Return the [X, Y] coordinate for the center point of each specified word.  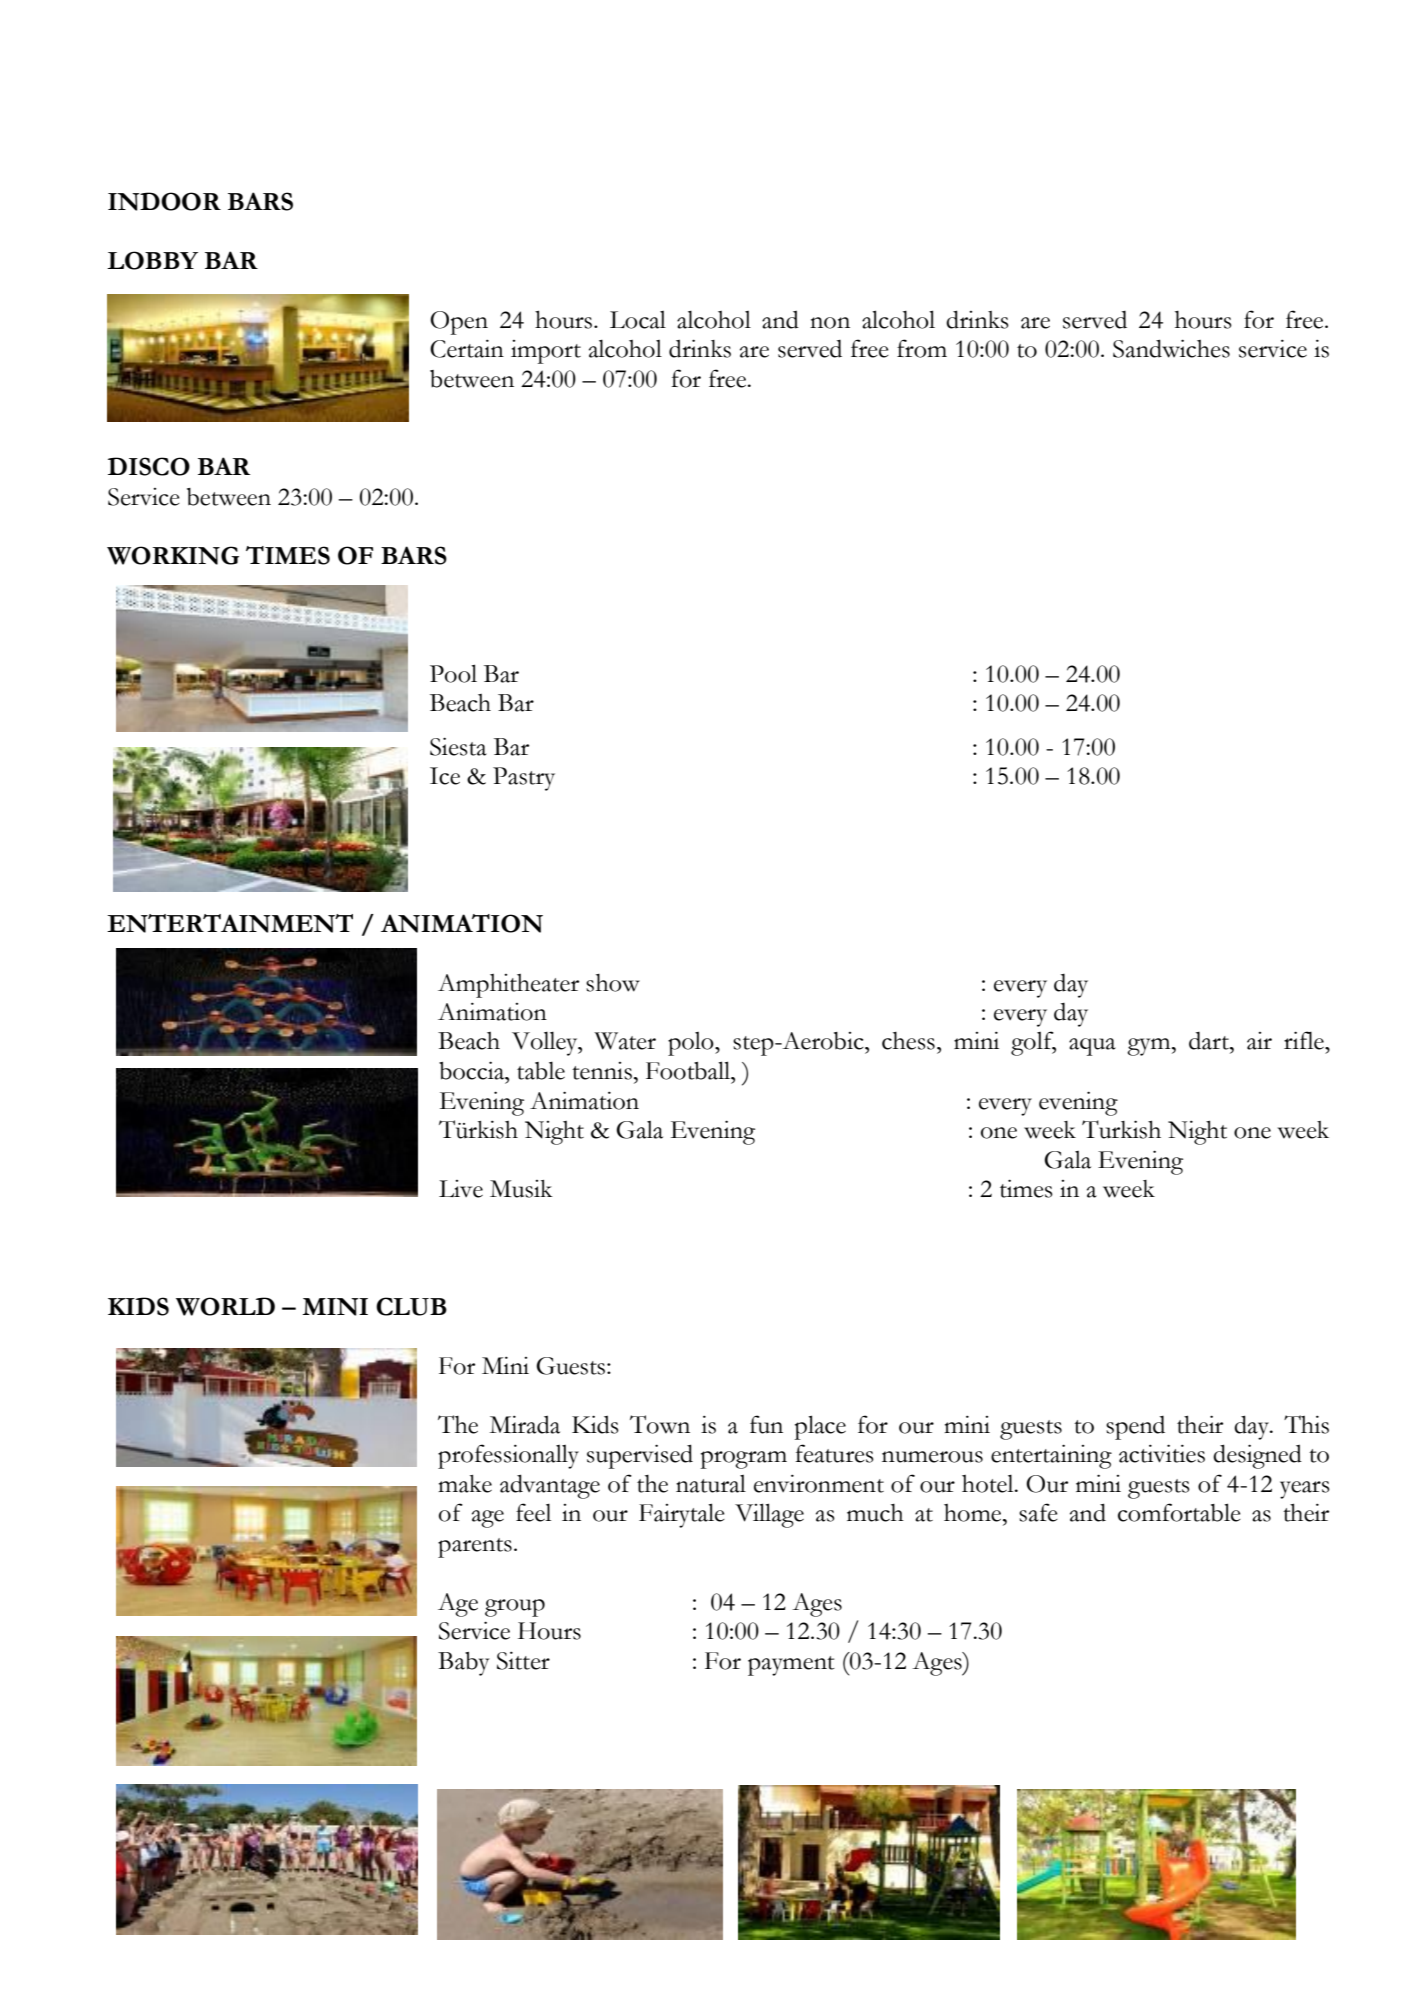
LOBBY [152, 260]
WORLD [225, 1306]
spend [1135, 1428]
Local [638, 320]
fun [766, 1424]
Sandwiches [1171, 348]
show [613, 983]
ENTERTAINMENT [230, 923]
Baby [464, 1664]
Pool [453, 673]
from [922, 348]
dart [1210, 1041]
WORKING [173, 555]
